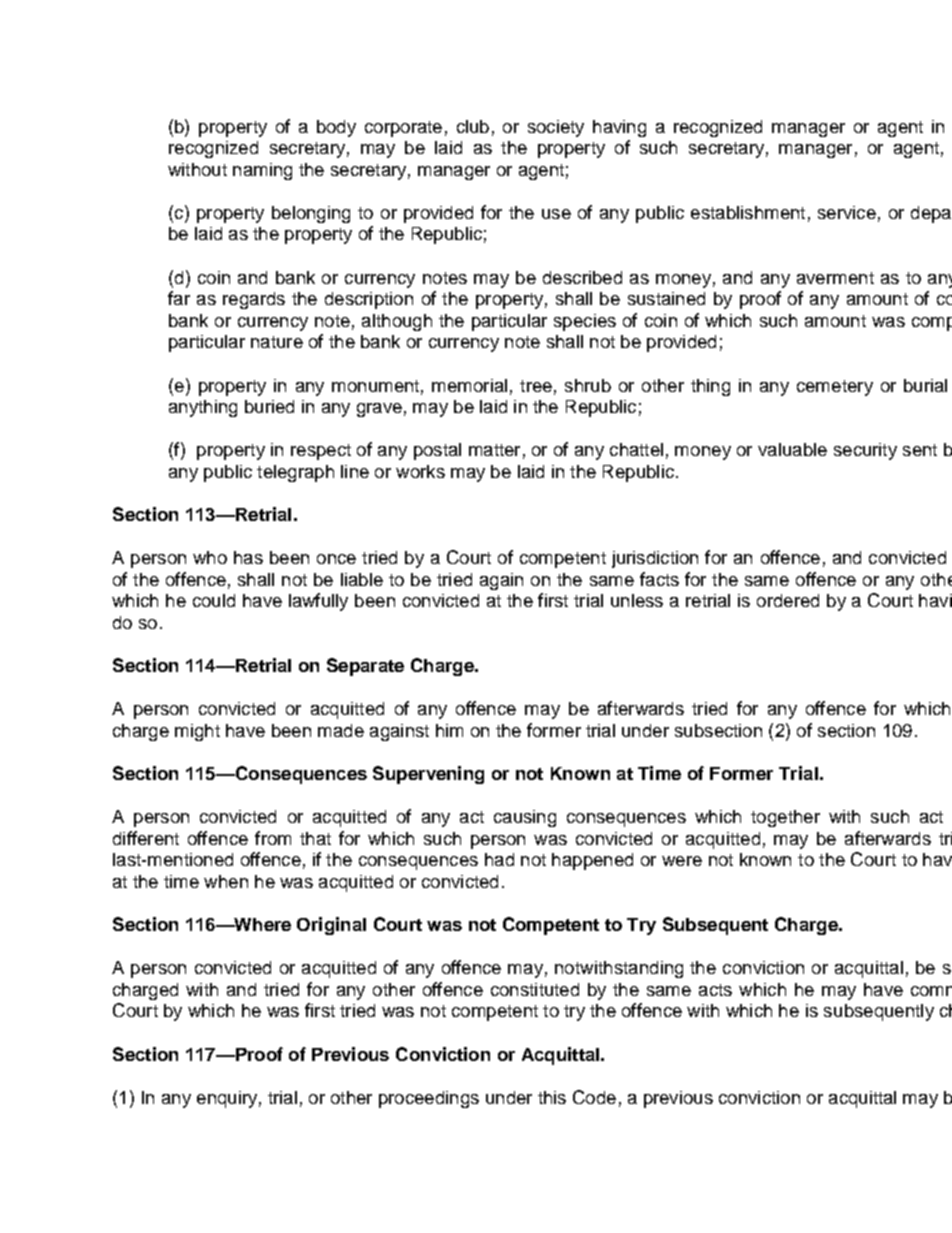 This screenshot has width=952, height=1233. Describe the element at coordinates (525, 818) in the screenshot. I see `causing` at that location.
